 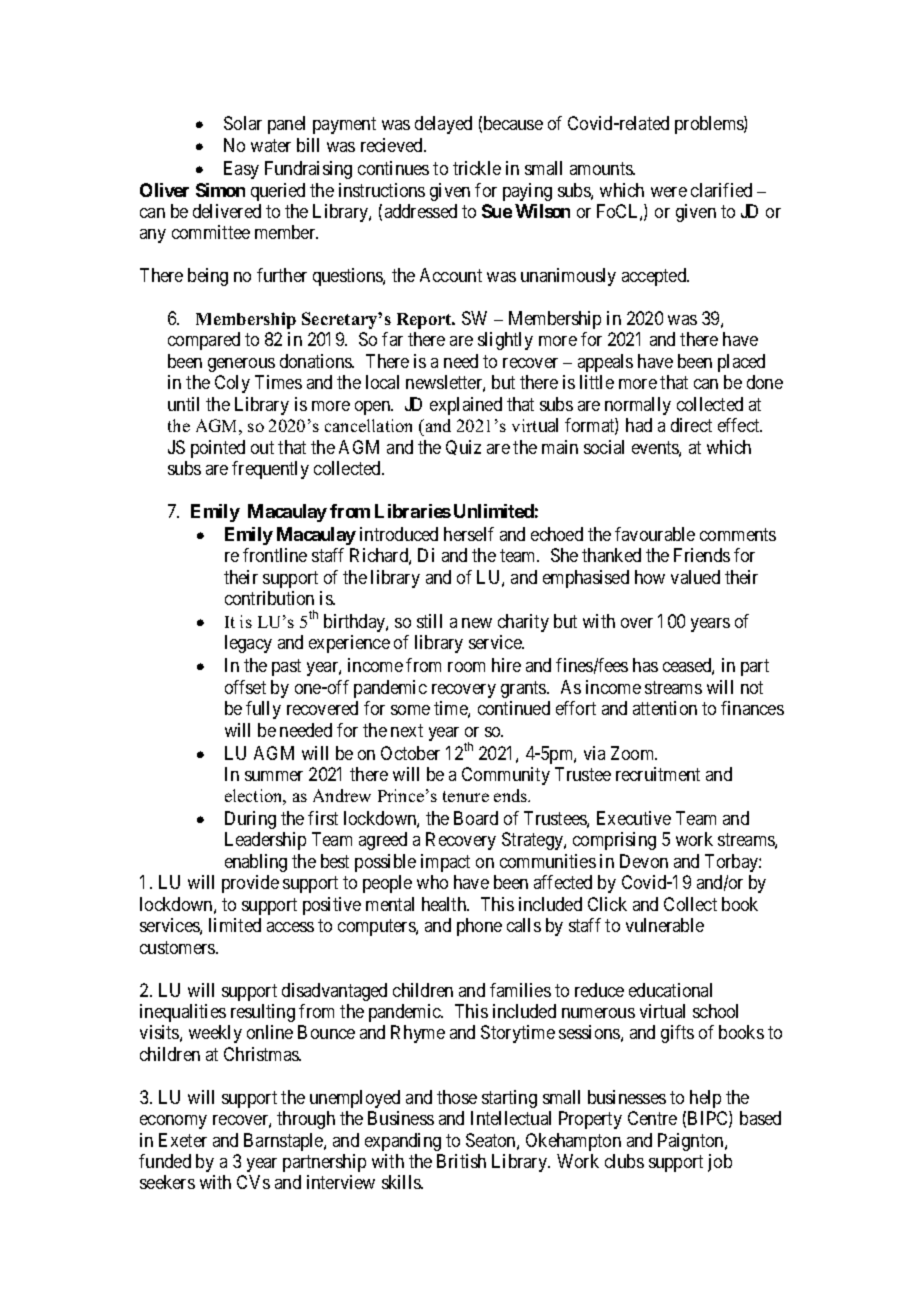 I want to click on Easy, so click(x=241, y=170).
